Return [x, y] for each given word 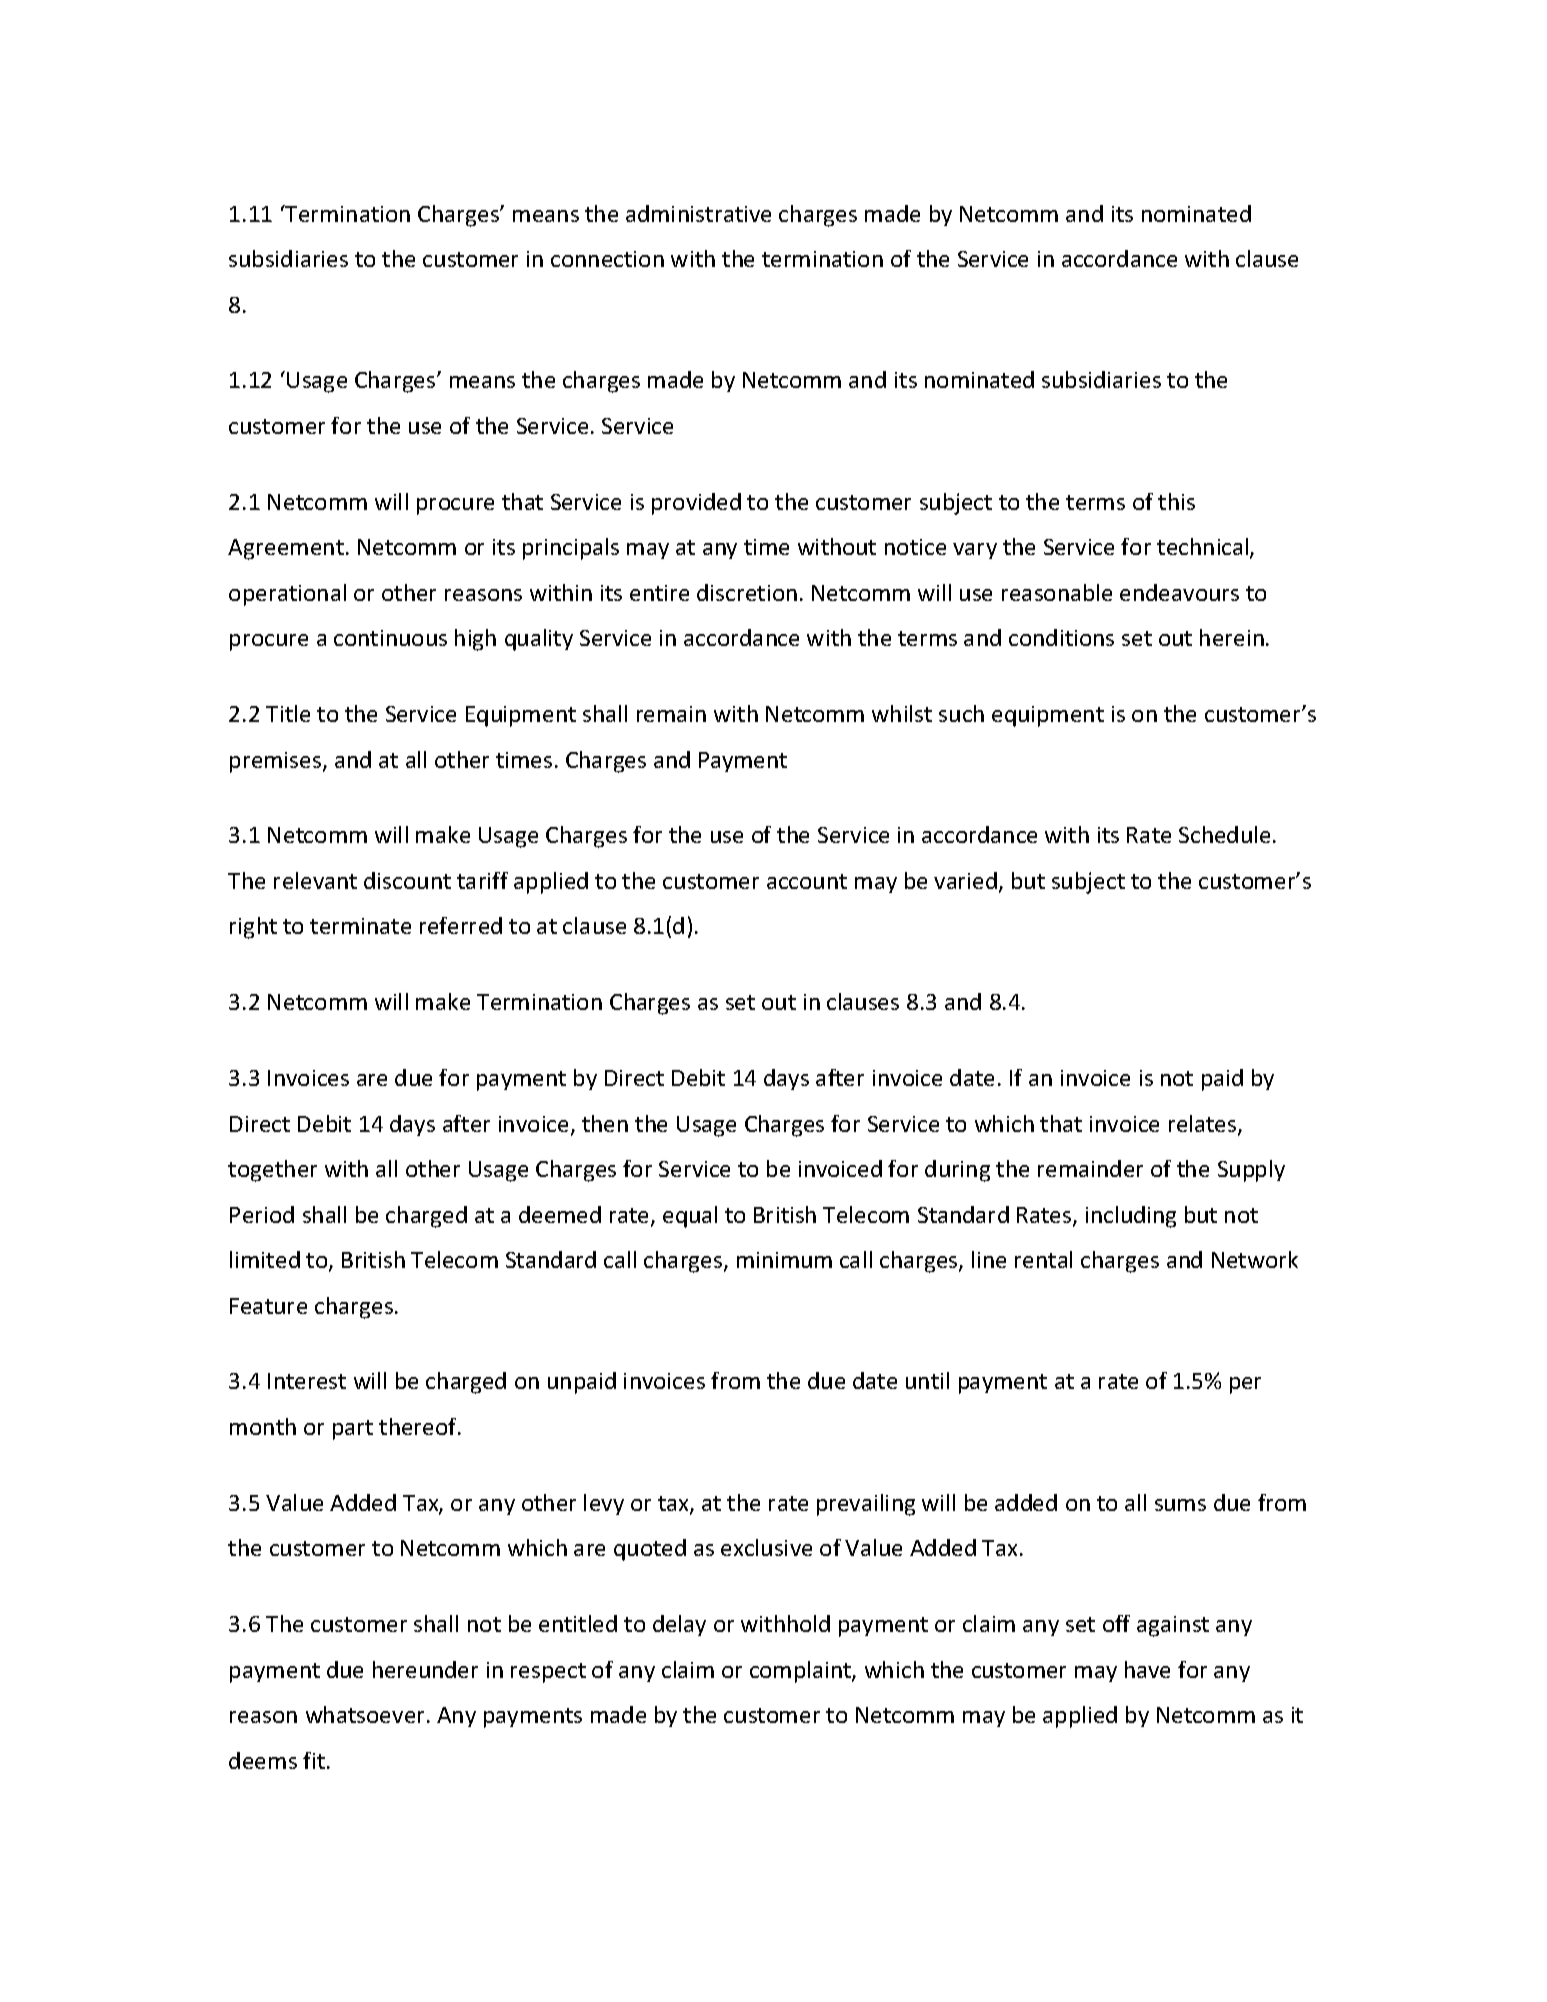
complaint [801, 1672]
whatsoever [365, 1714]
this [1176, 501]
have [1147, 1669]
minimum [784, 1260]
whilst [902, 713]
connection [607, 259]
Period [262, 1214]
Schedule [1224, 834]
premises [277, 762]
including [1131, 1217]
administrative [698, 213]
